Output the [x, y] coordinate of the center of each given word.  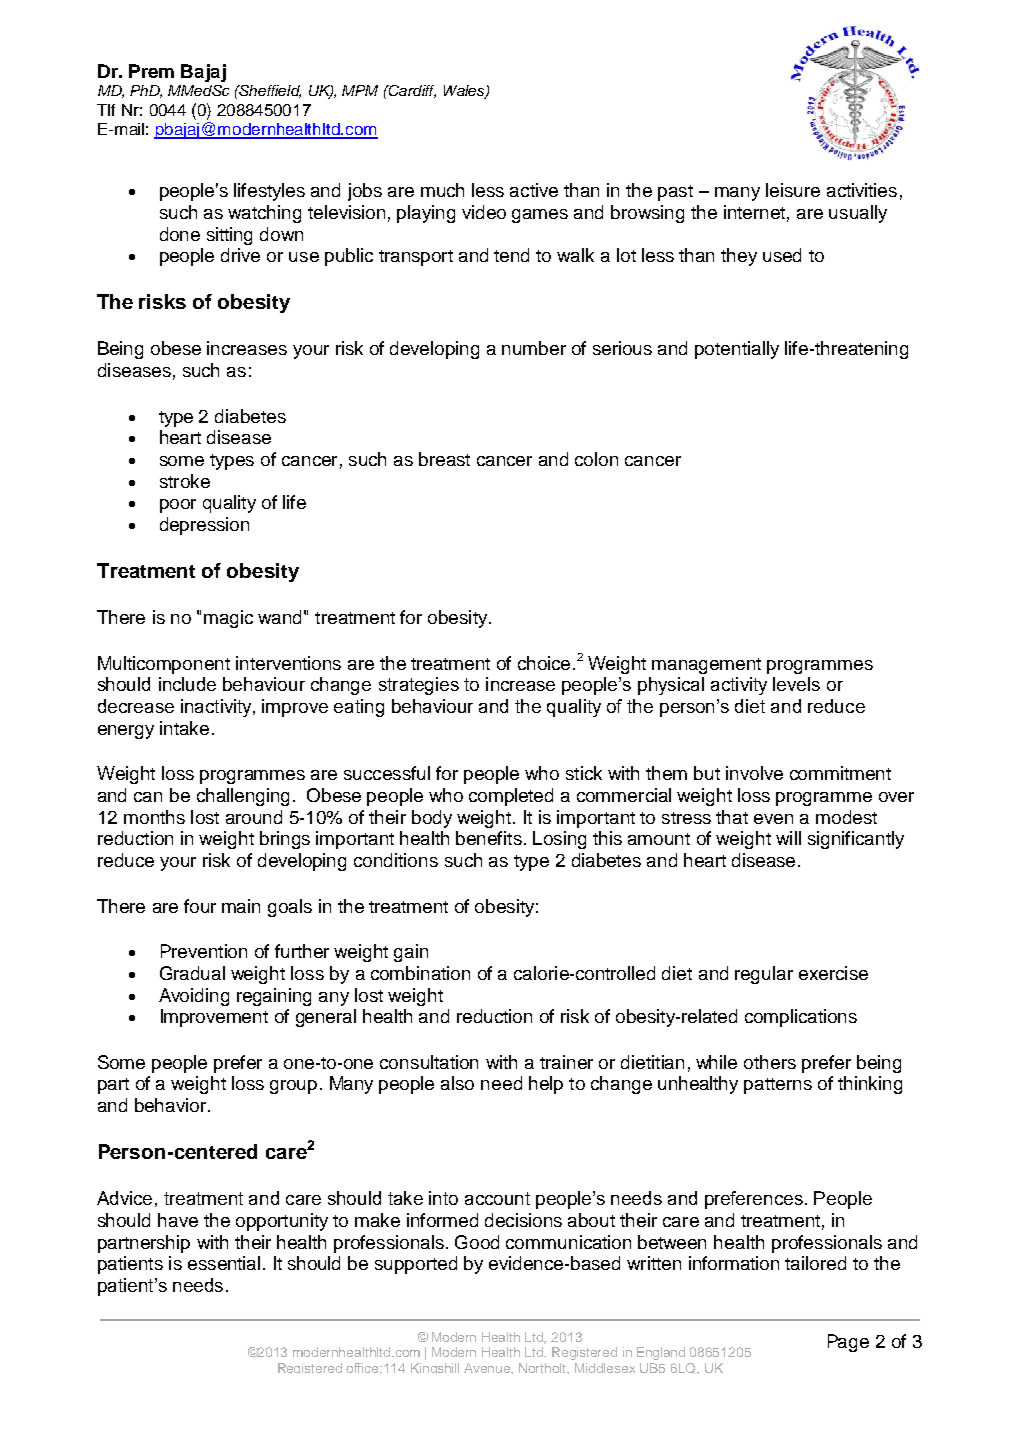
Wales [465, 92]
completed [511, 797]
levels [796, 684]
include [187, 684]
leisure [793, 190]
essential [224, 1263]
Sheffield [269, 91]
